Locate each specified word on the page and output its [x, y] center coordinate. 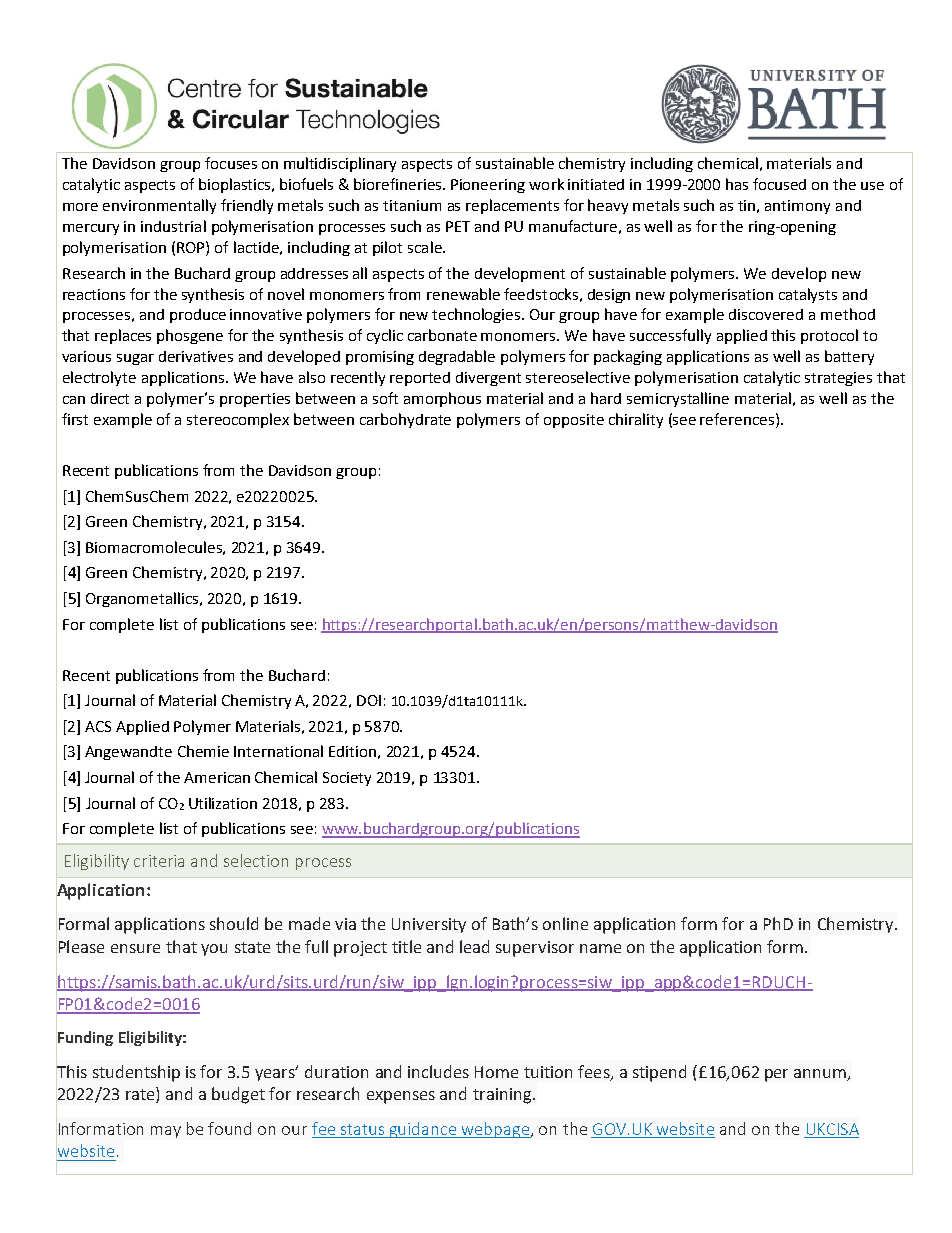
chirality [636, 420]
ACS [98, 726]
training [502, 1096]
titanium [412, 205]
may [166, 1132]
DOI [369, 700]
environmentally [159, 206]
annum [821, 1074]
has [737, 184]
